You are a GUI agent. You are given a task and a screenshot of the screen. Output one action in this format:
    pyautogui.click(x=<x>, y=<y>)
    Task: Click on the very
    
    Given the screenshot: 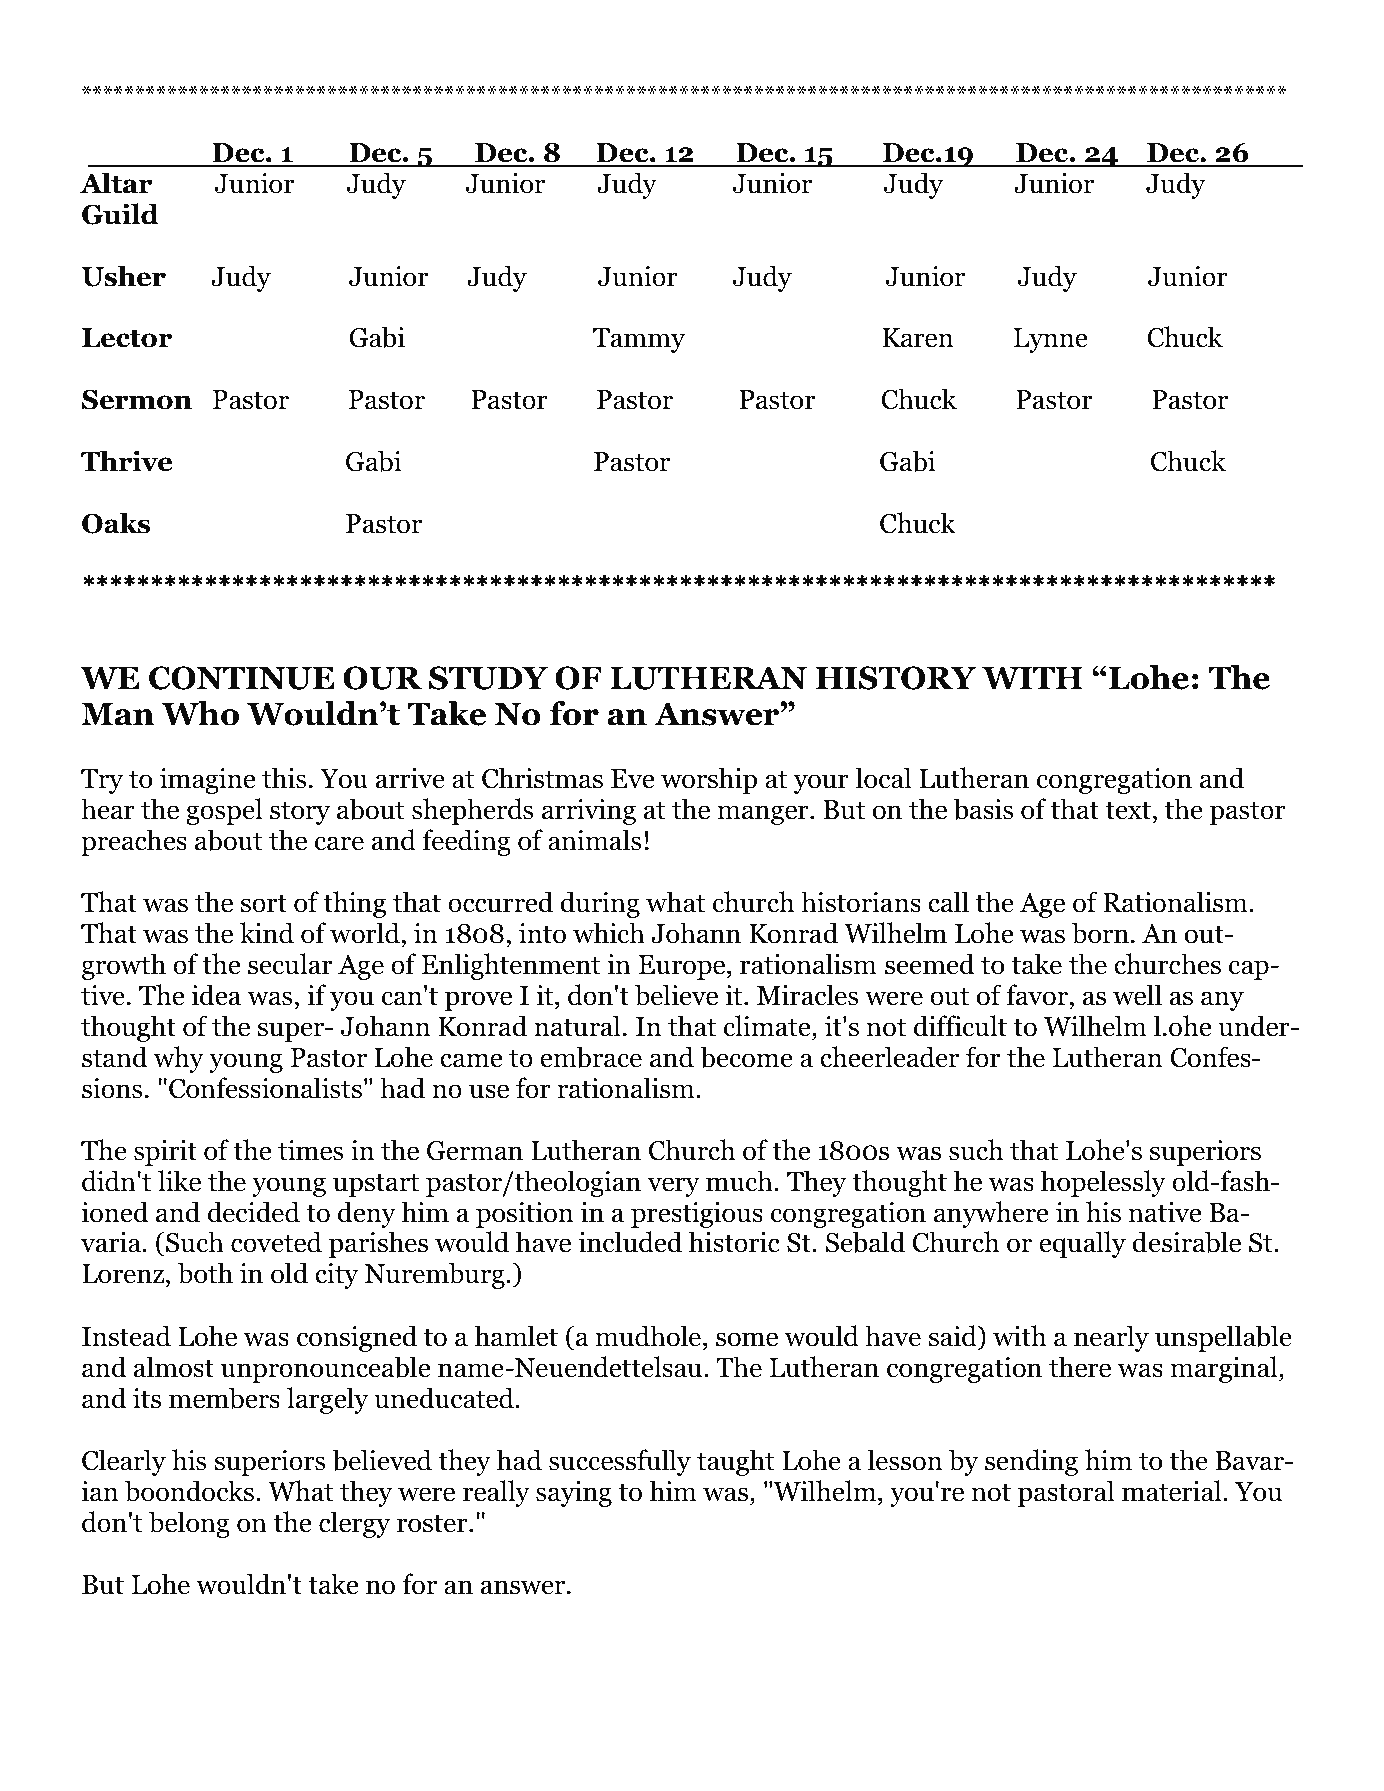 What is the action you would take?
    pyautogui.click(x=673, y=1187)
